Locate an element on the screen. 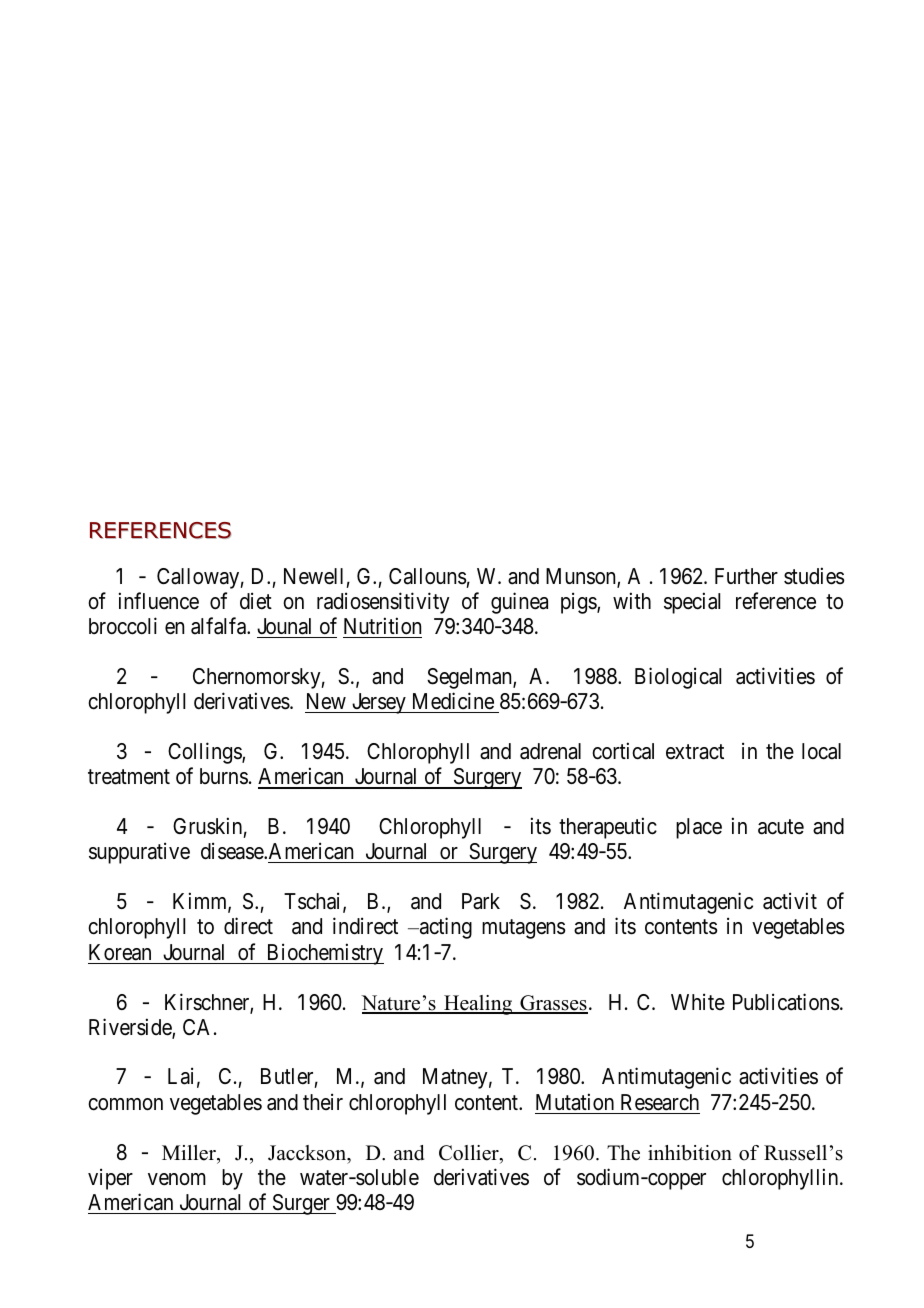 This screenshot has height=1308, width=924. Medicine is located at coordinates (452, 702).
